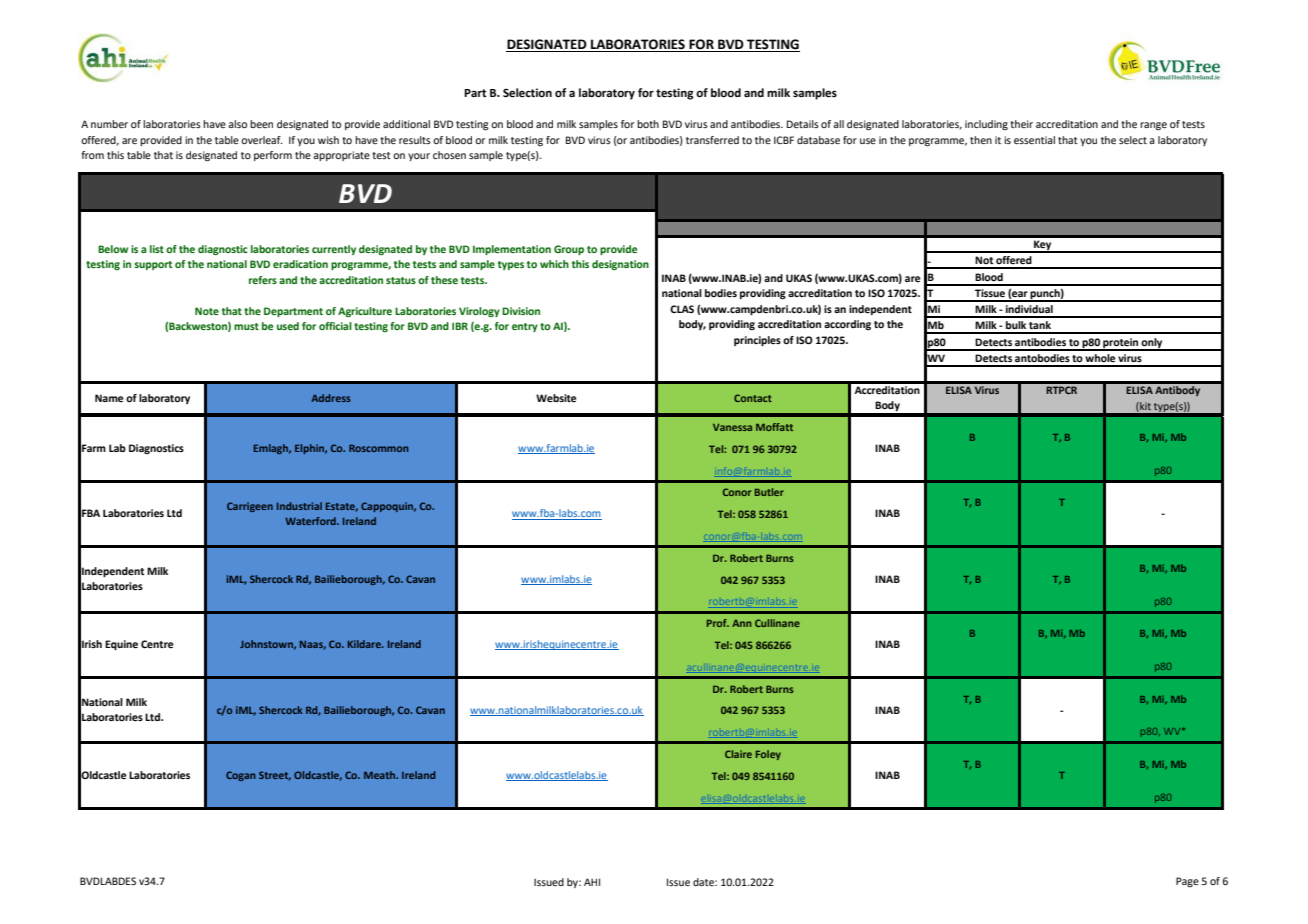  Describe the element at coordinates (738, 754) in the screenshot. I see `Claire` at that location.
